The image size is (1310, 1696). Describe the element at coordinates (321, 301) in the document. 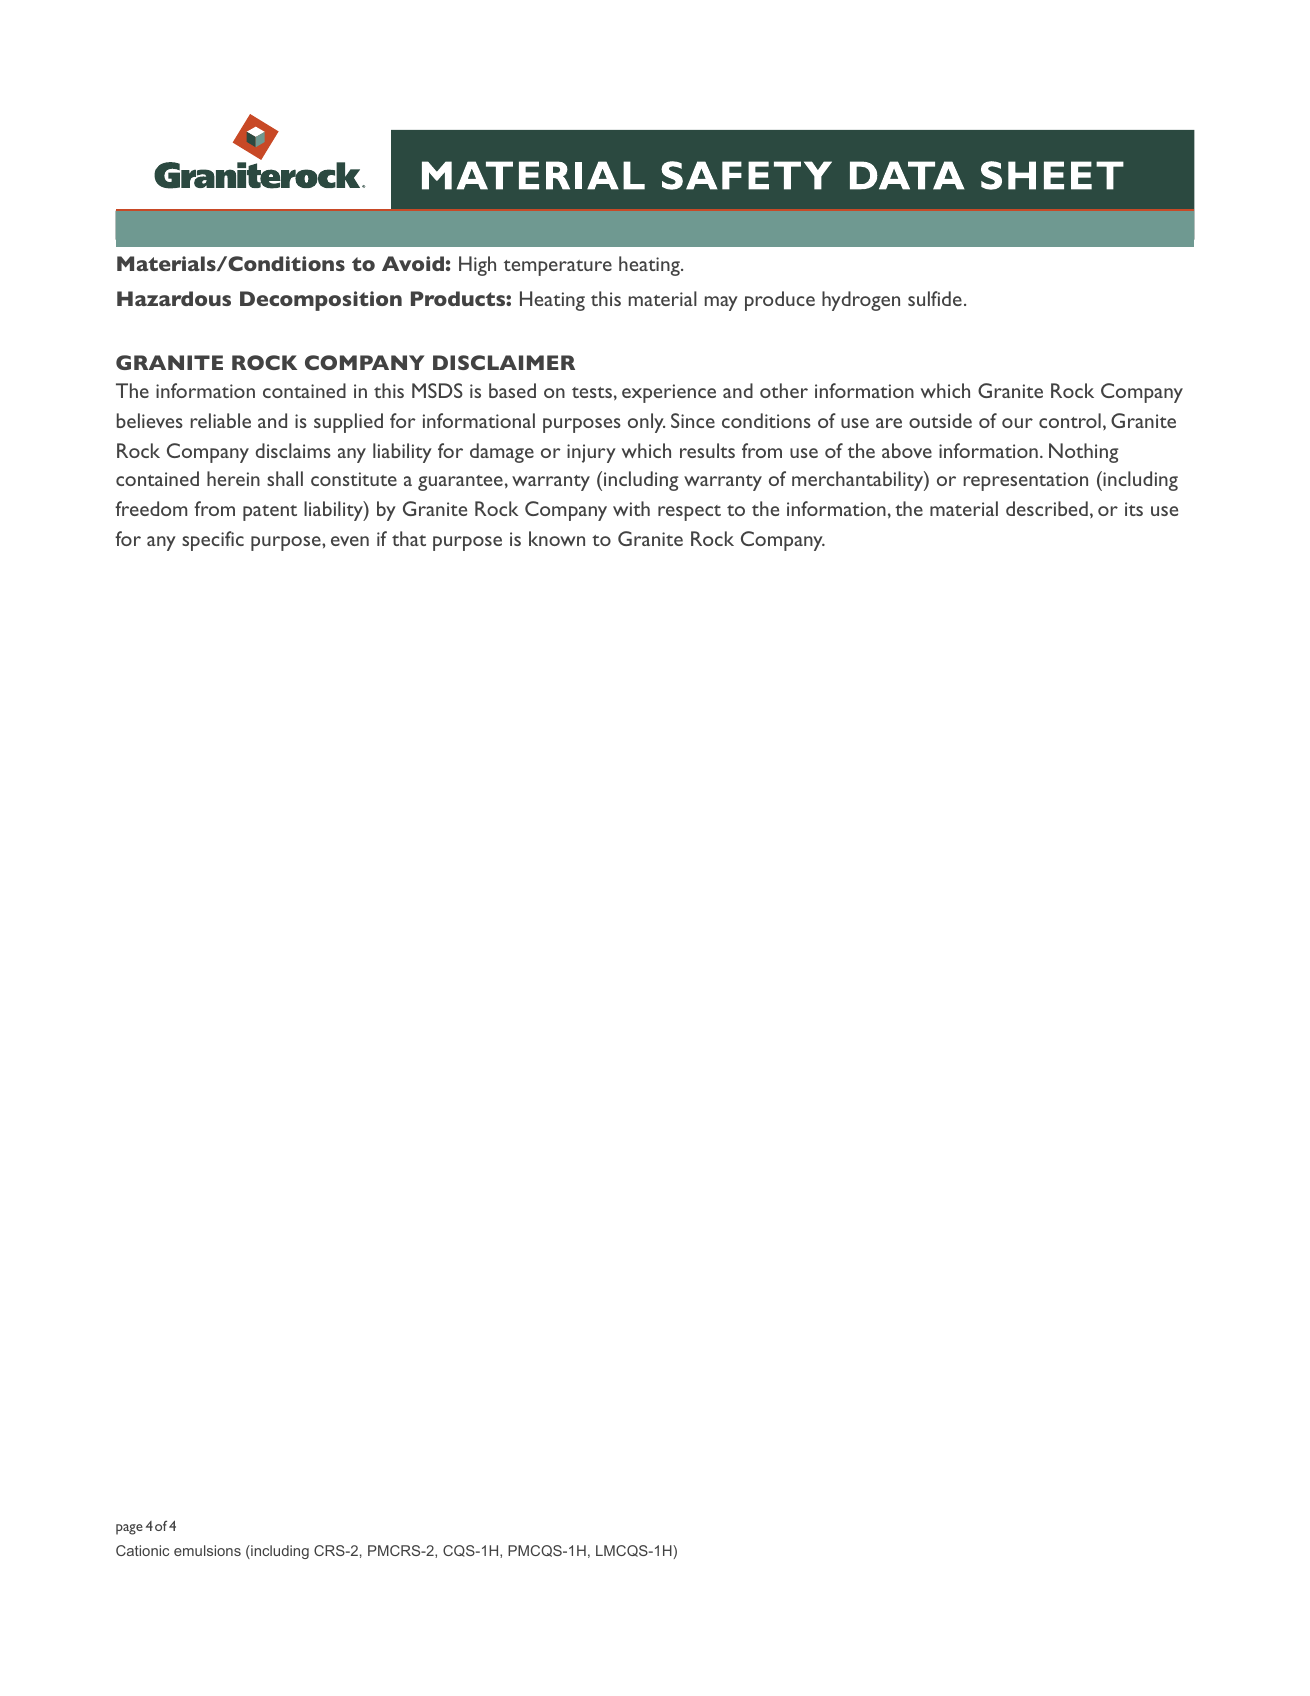

I see `Decomposition` at that location.
